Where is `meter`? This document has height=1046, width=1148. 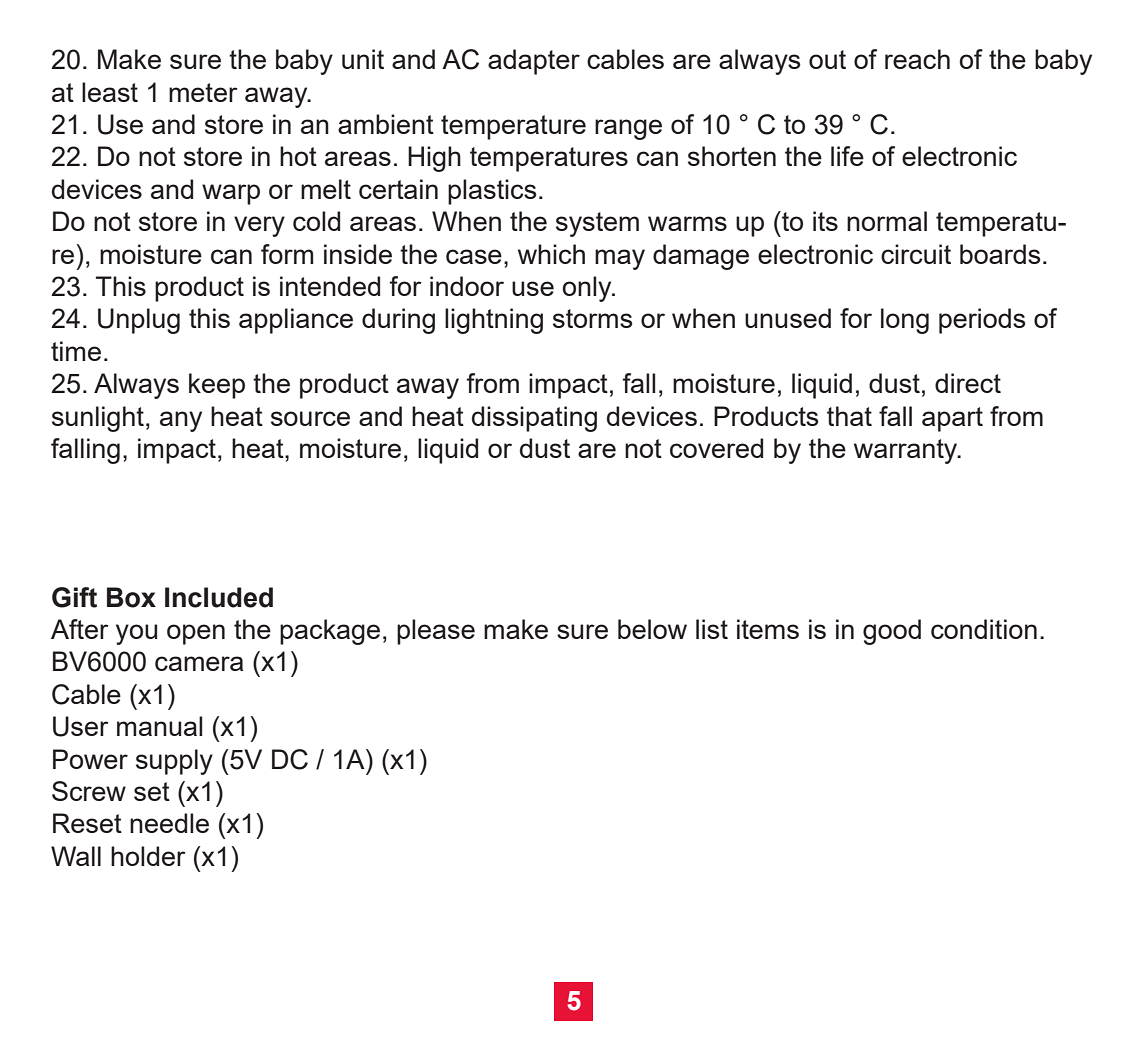
meter is located at coordinates (203, 92).
